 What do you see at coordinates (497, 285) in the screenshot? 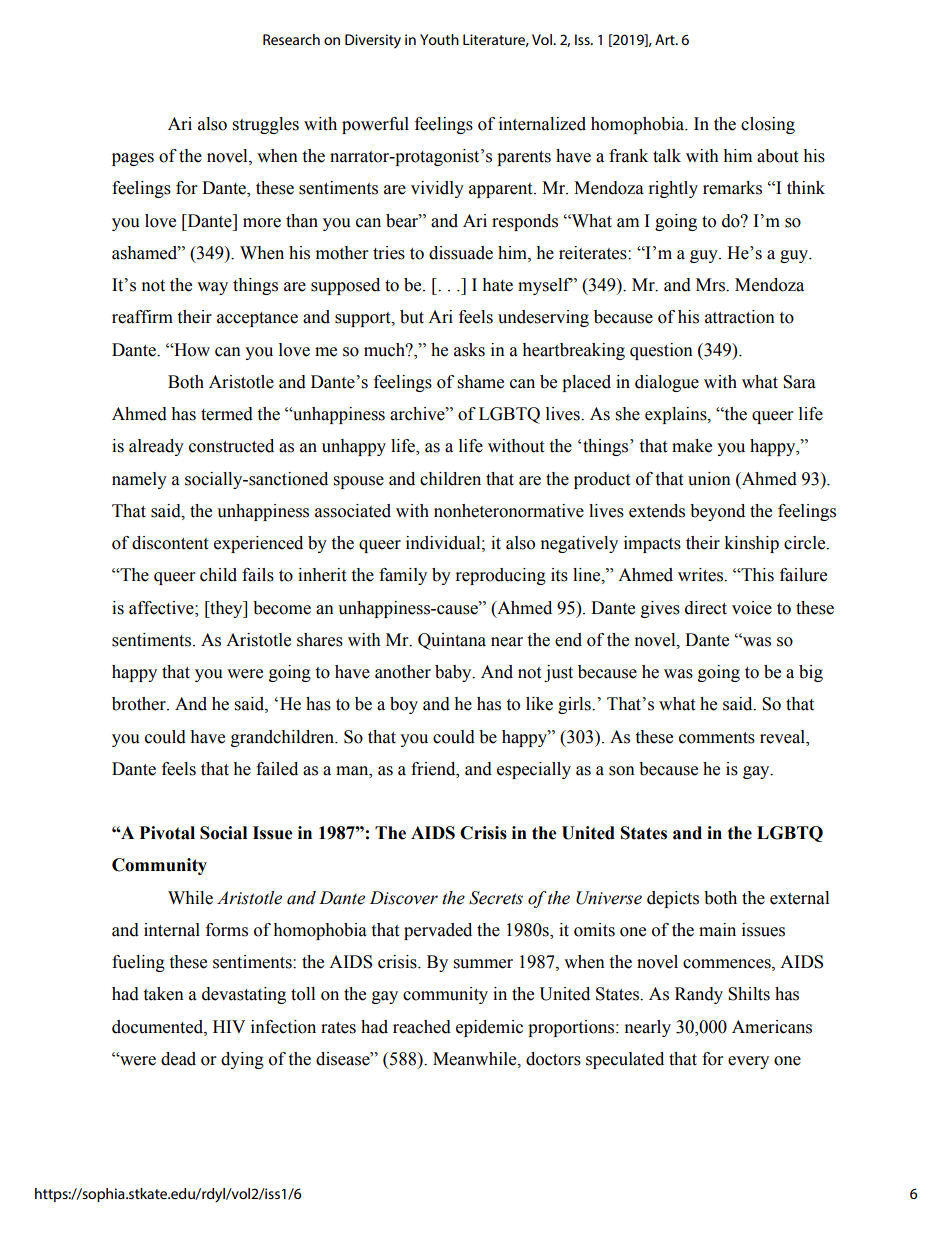
I see `hate` at bounding box center [497, 285].
